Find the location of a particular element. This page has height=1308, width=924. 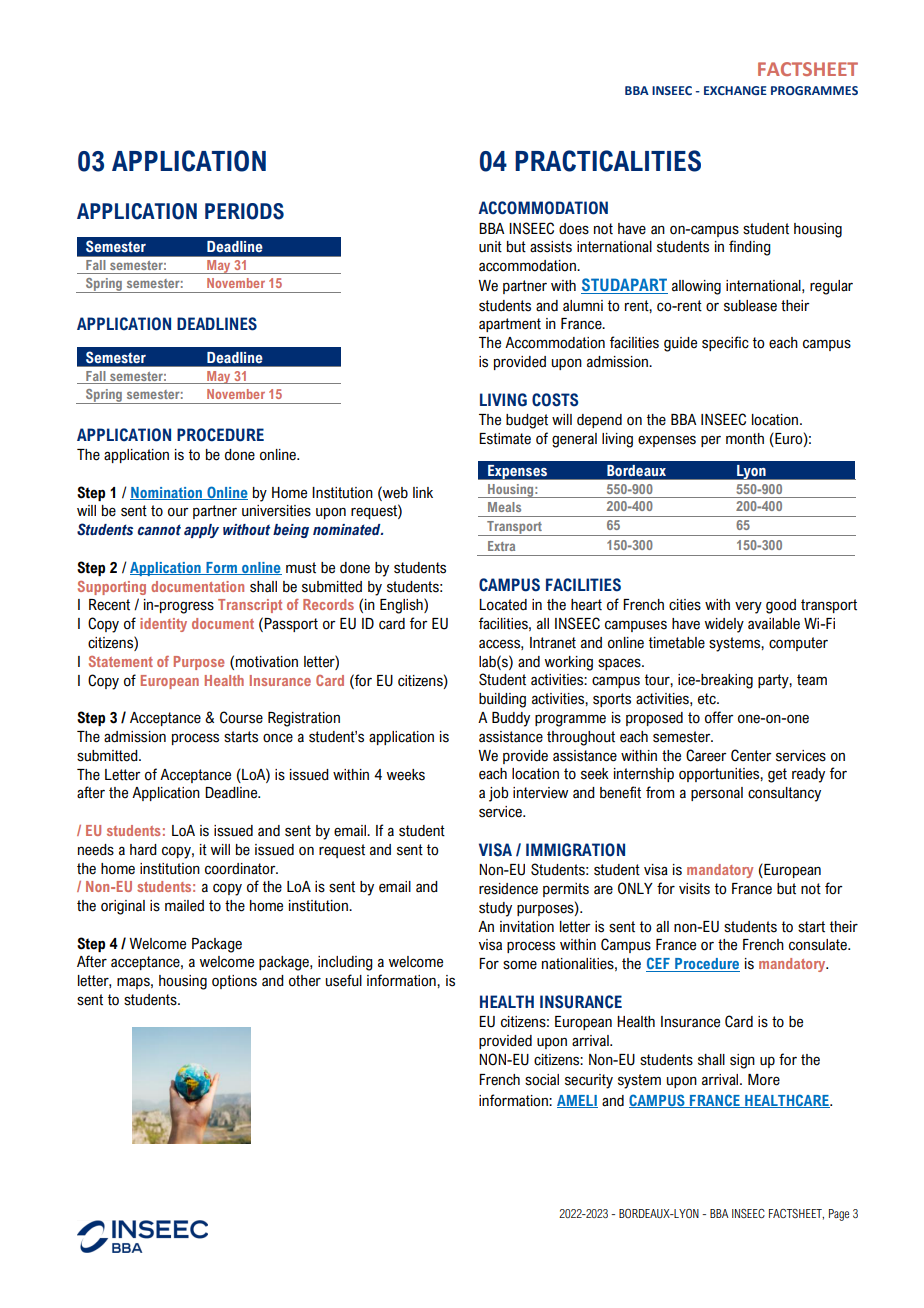

building is located at coordinates (502, 700).
